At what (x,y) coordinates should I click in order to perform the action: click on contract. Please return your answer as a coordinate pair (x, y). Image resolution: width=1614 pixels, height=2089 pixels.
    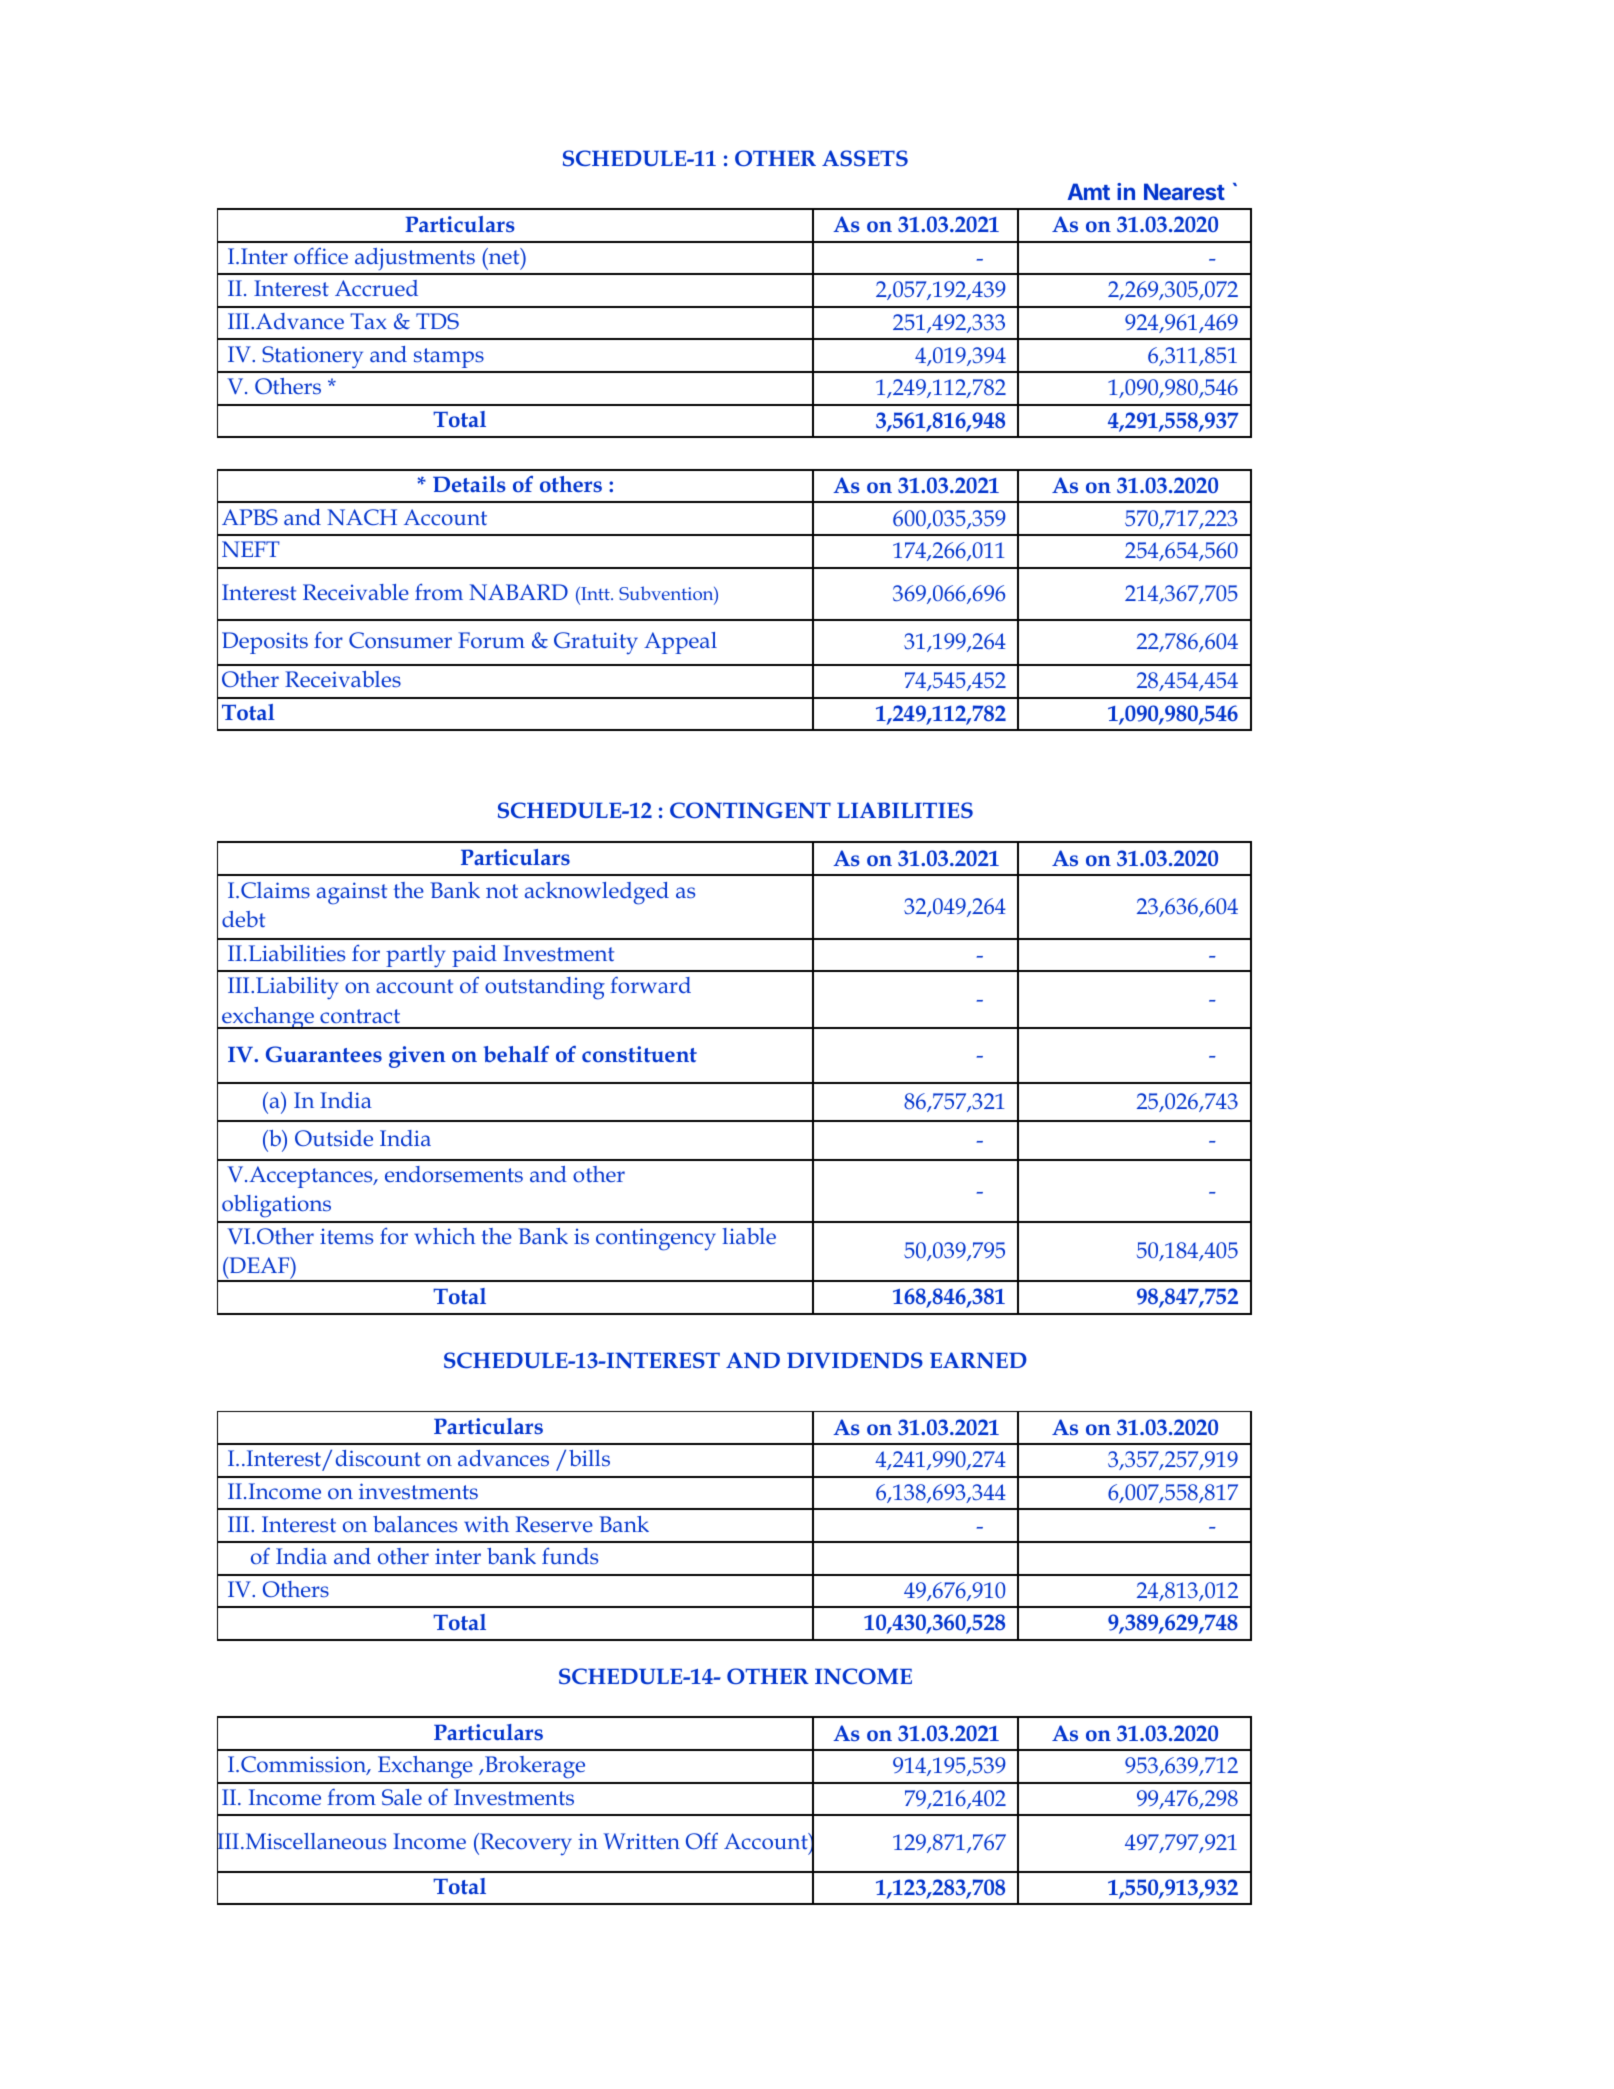
    Looking at the image, I should click on (360, 1016).
